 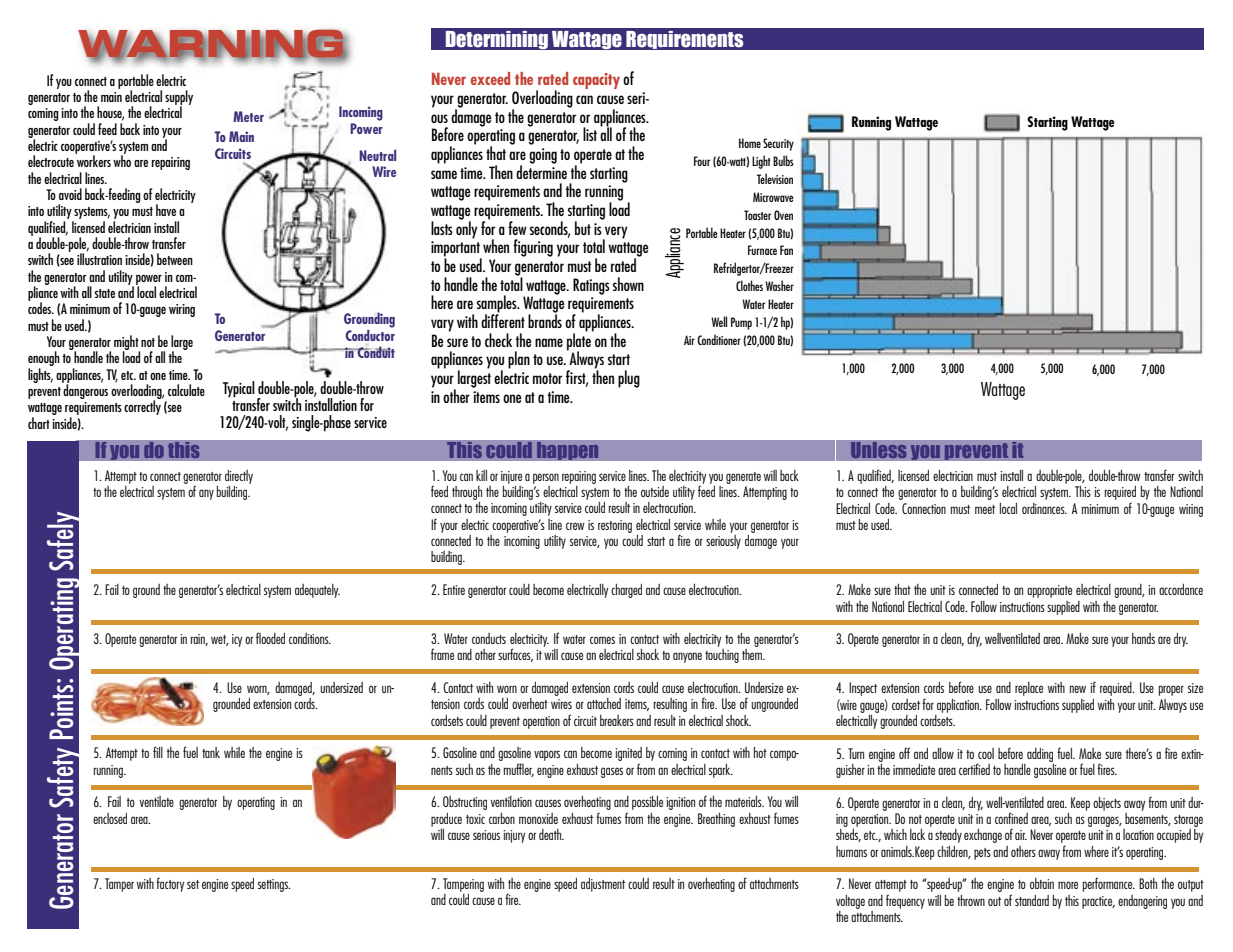 I want to click on capacity, so click(x=596, y=81).
